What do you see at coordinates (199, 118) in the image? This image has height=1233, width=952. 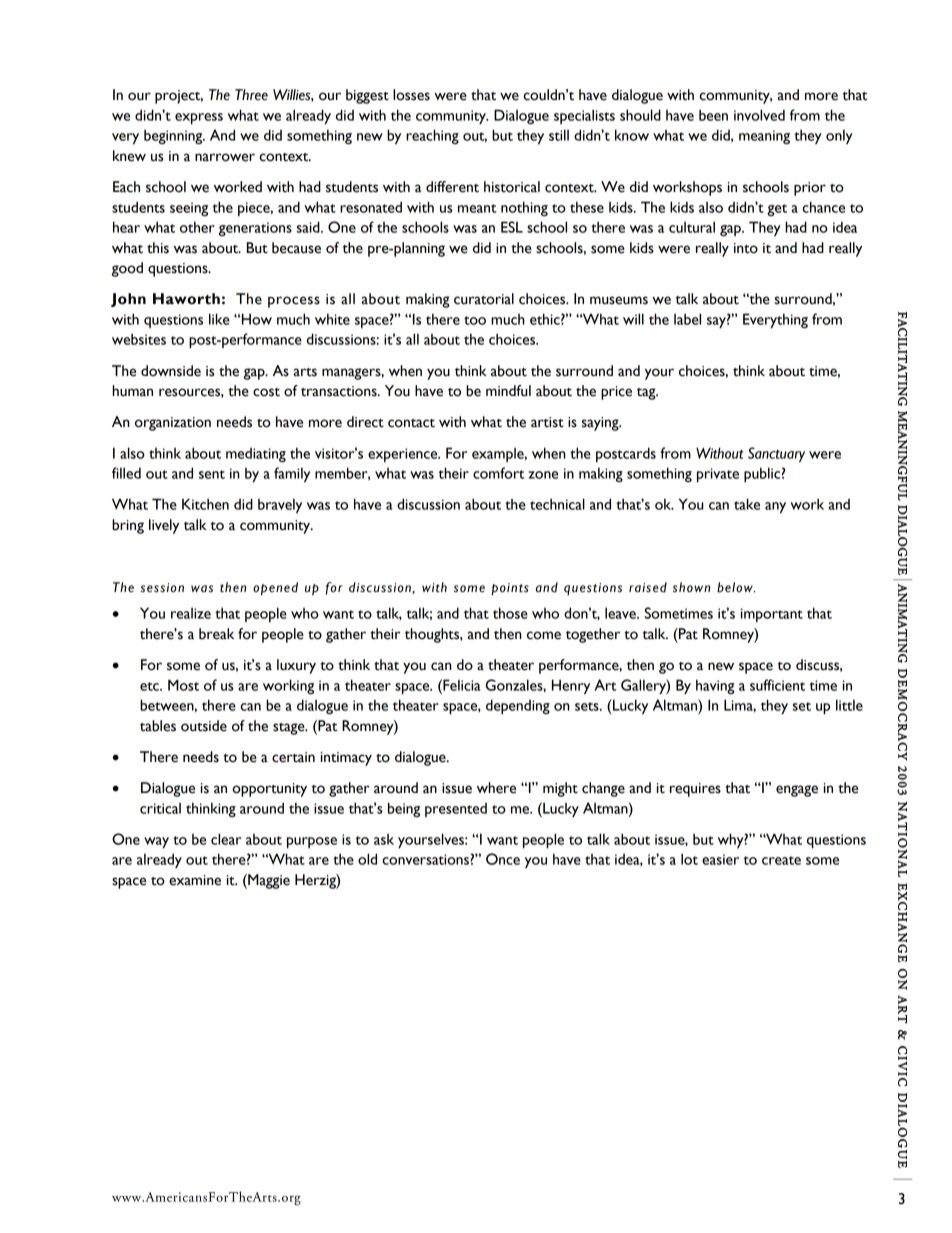 I see `express` at bounding box center [199, 118].
